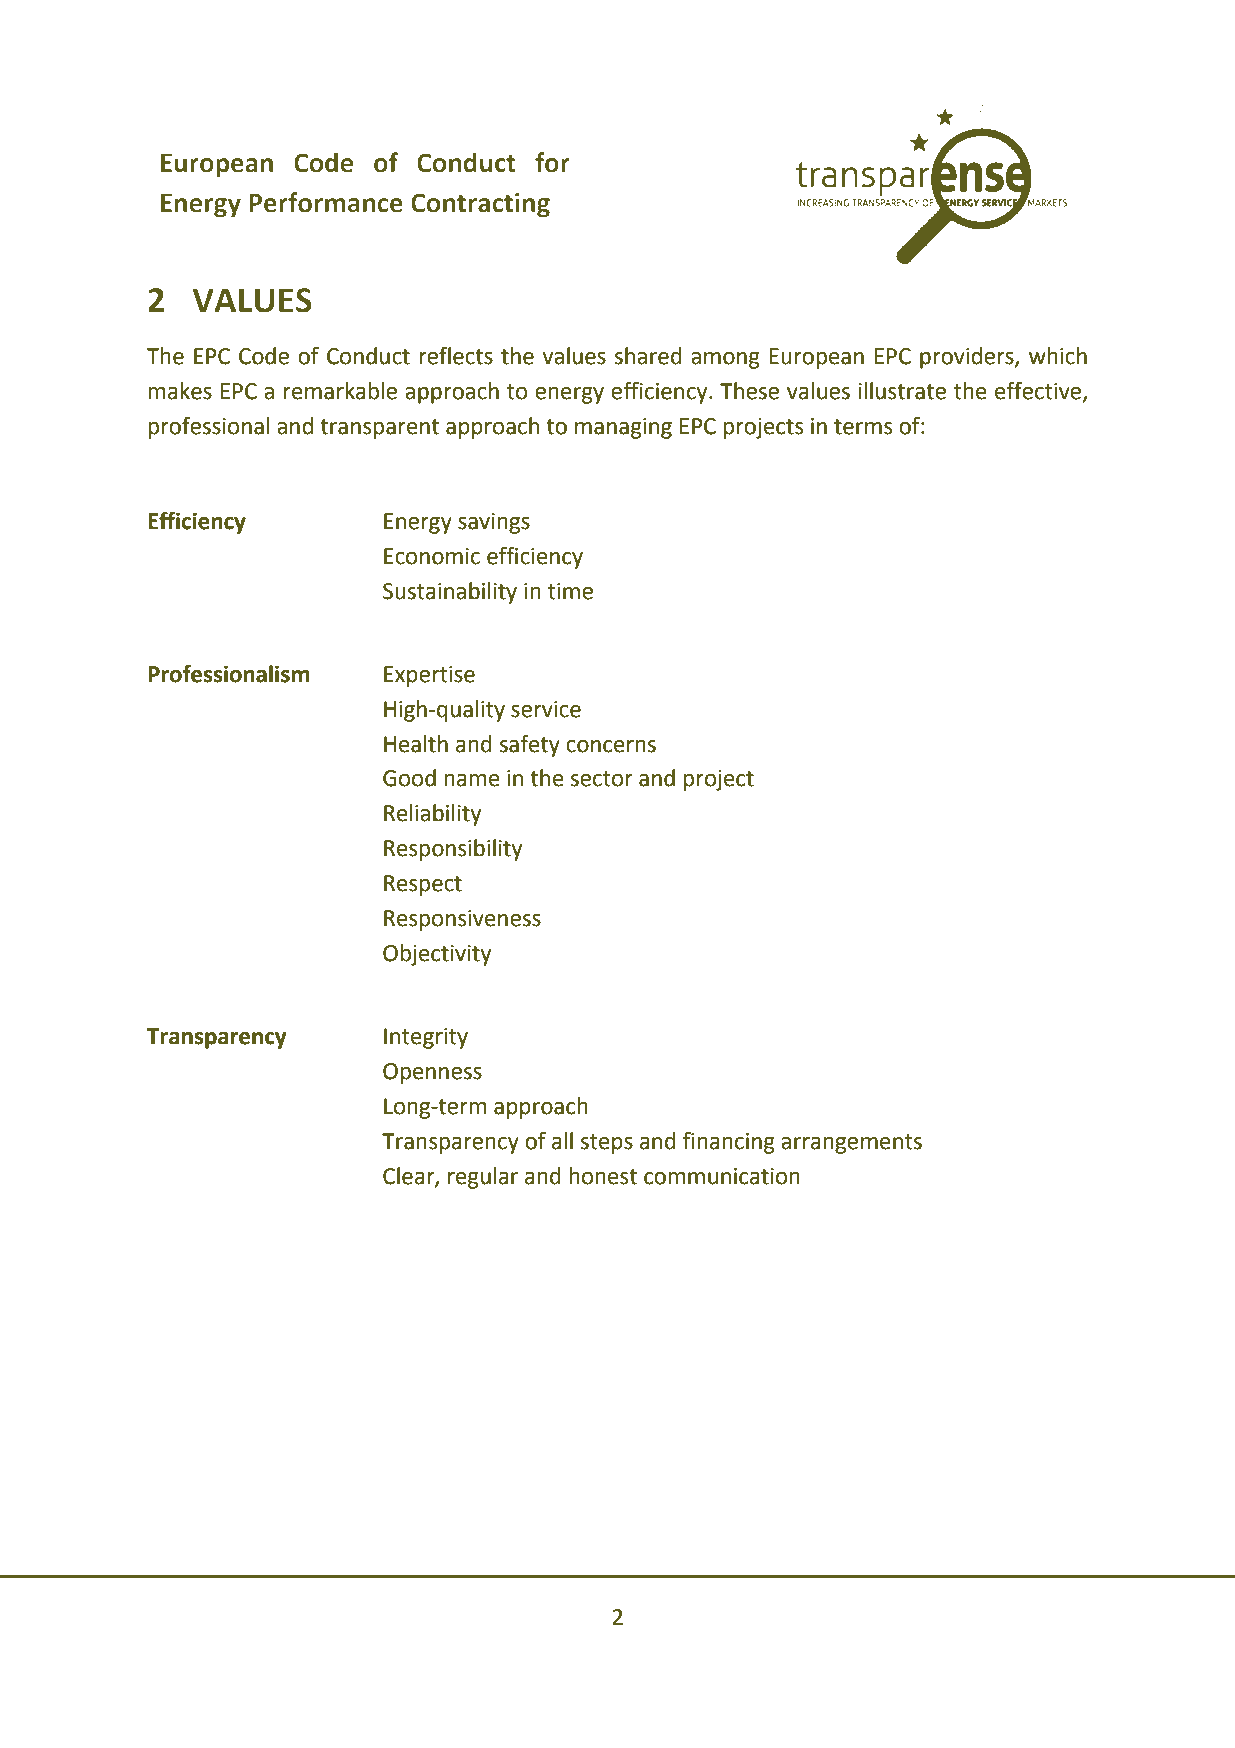  Describe the element at coordinates (462, 920) in the screenshot. I see `Responsiveness` at that location.
